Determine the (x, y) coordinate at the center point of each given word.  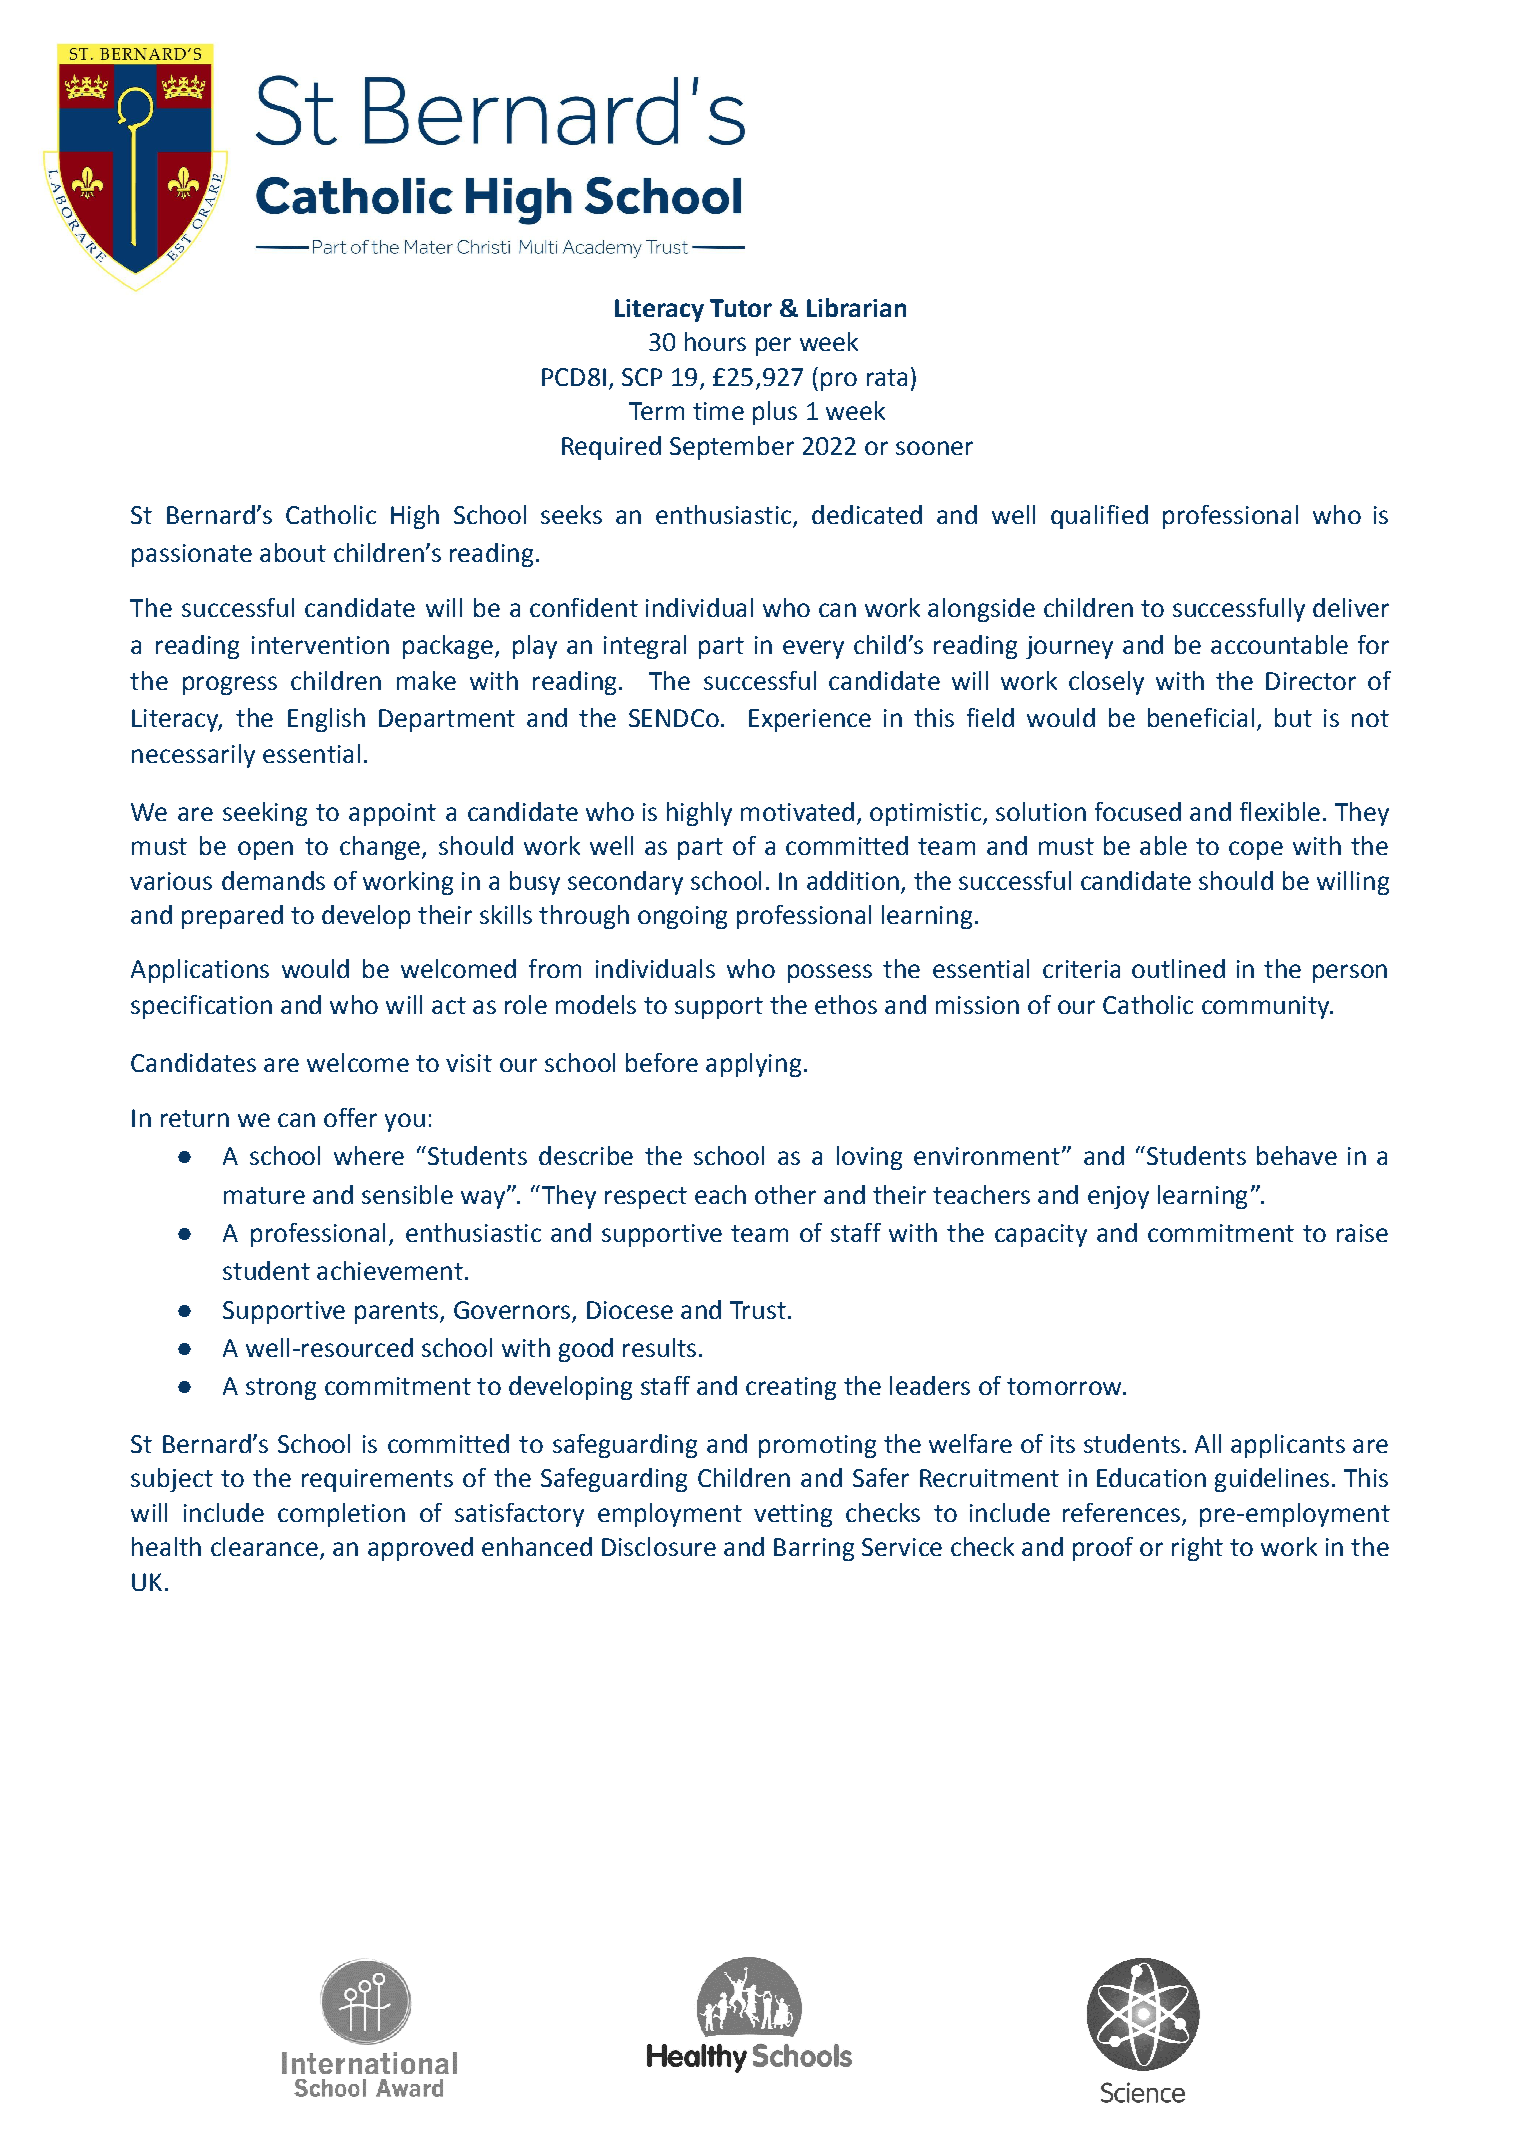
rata (887, 377)
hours (715, 341)
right (1197, 1549)
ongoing (682, 917)
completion (341, 1515)
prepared (232, 917)
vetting (793, 1515)
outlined (1178, 968)
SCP (642, 377)
